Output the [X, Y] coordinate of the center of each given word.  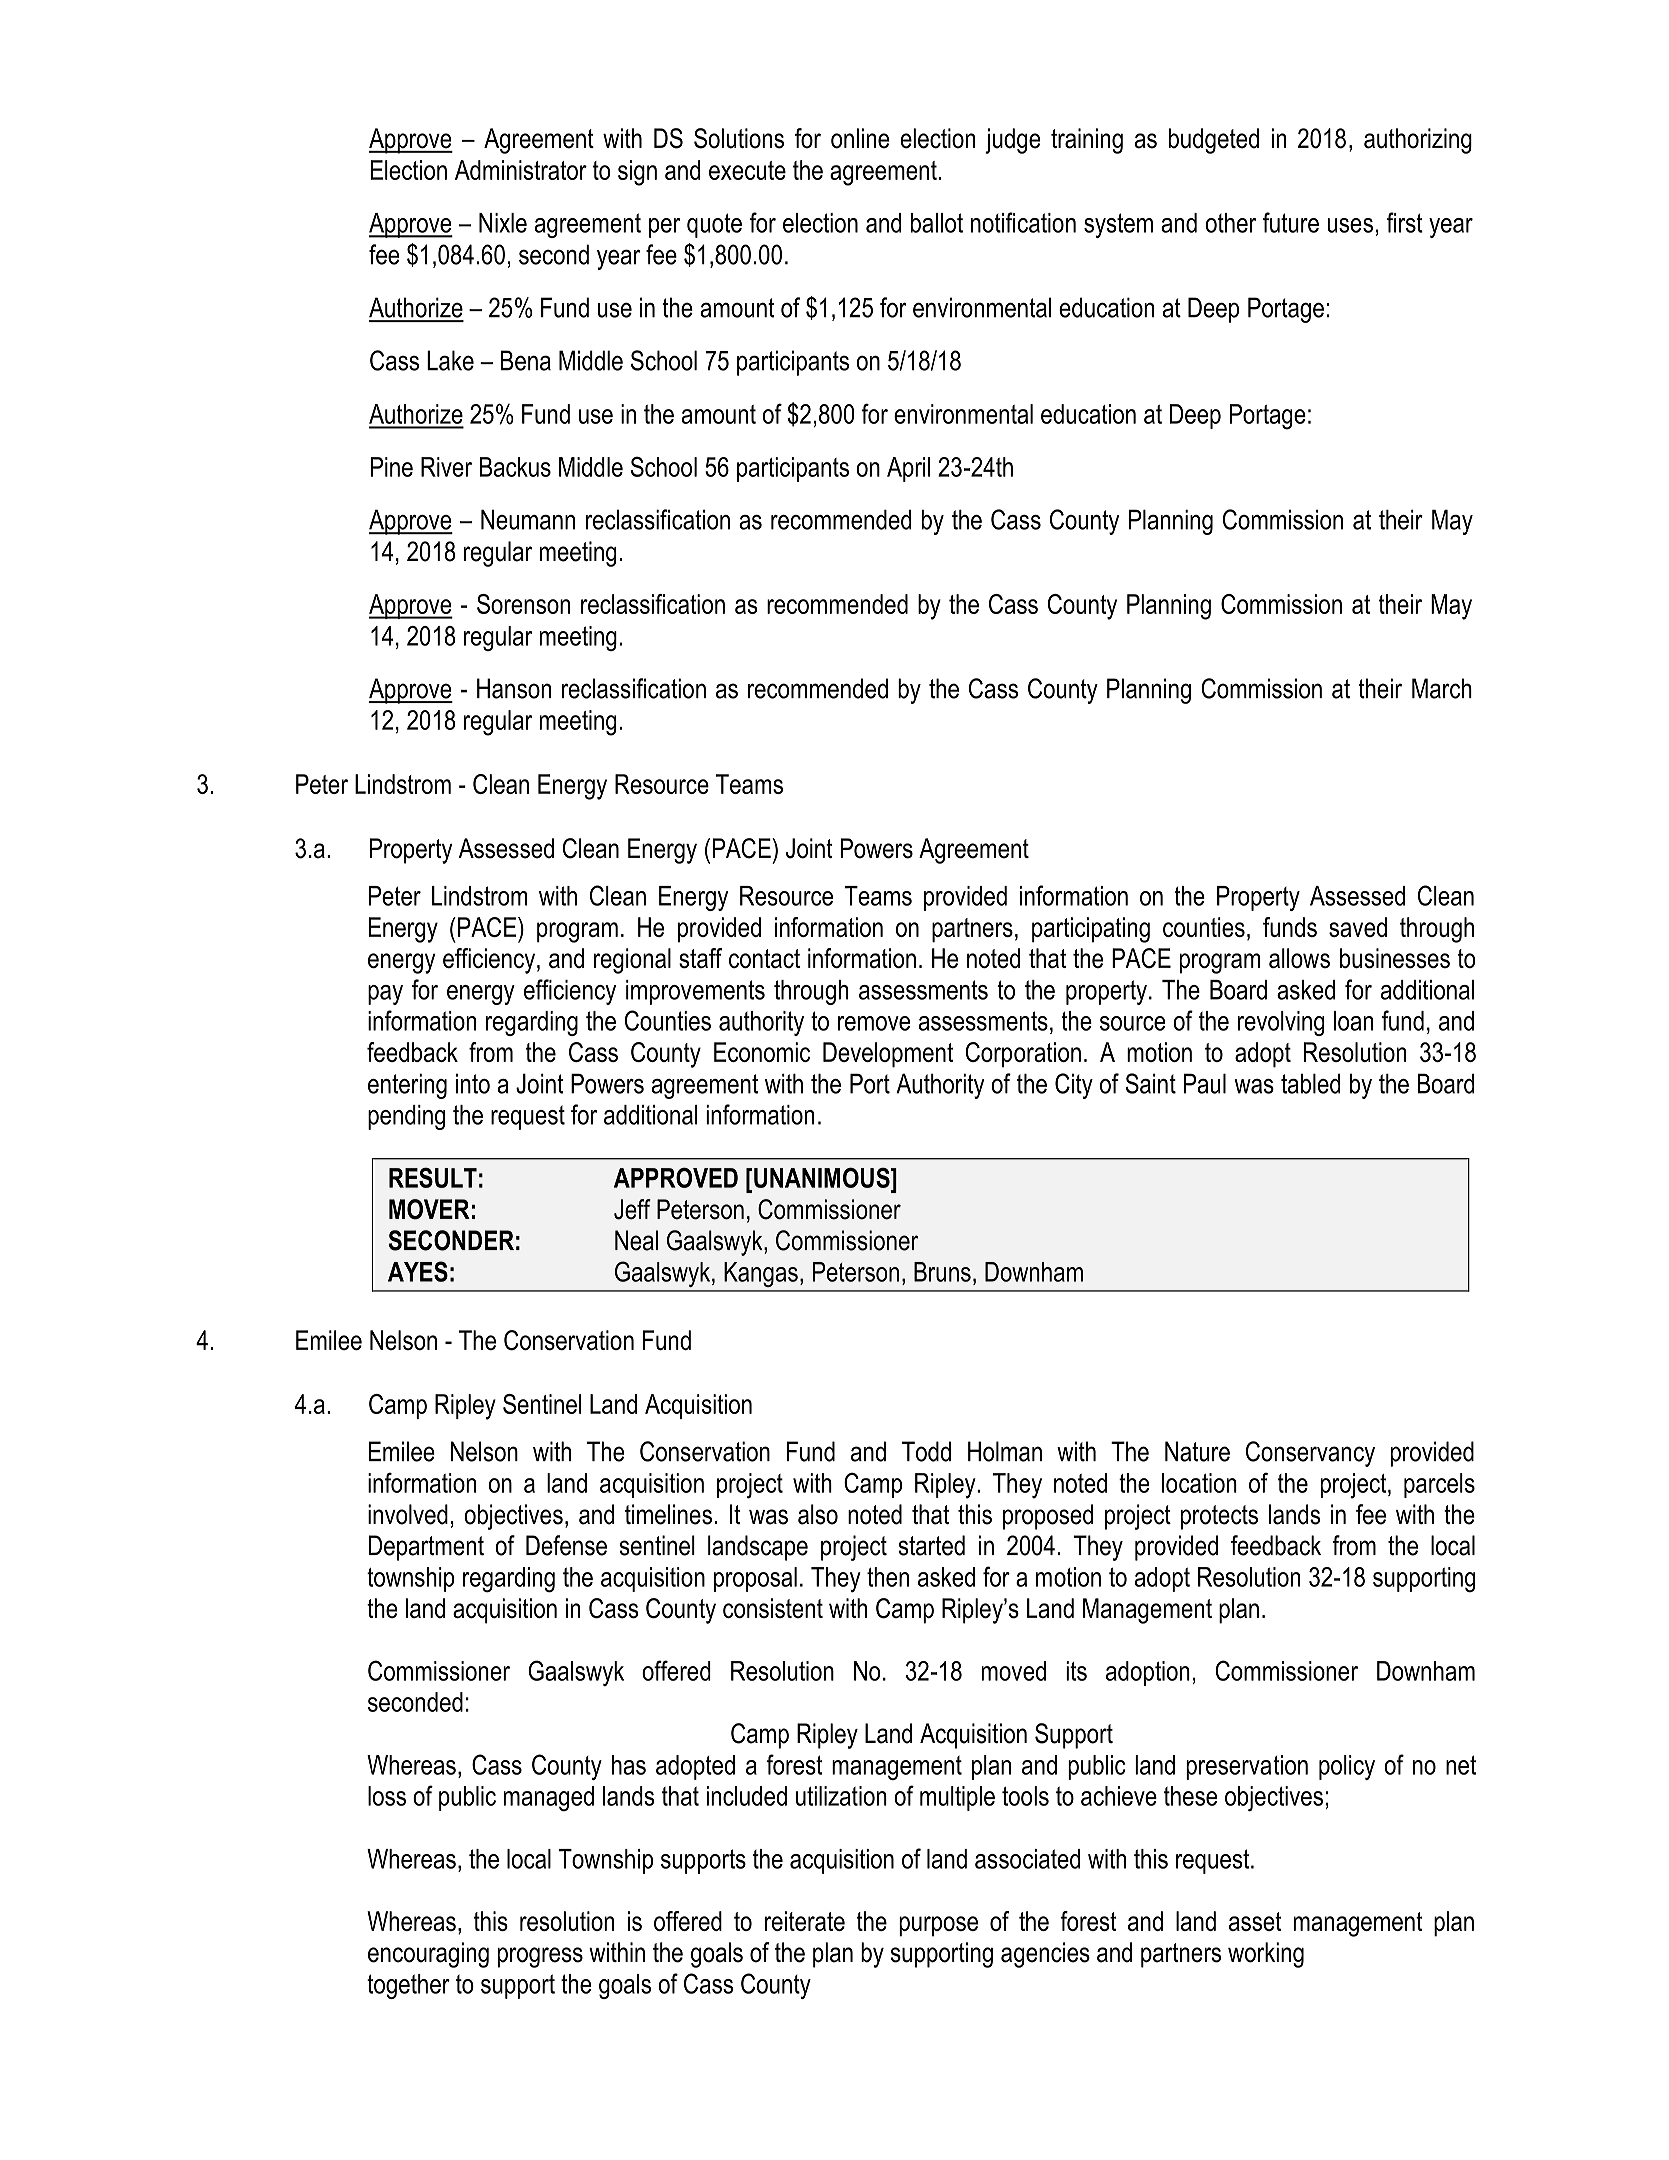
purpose [938, 1926]
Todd [926, 1451]
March [1442, 688]
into [473, 1083]
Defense [566, 1545]
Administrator [521, 170]
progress [540, 1957]
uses [1350, 225]
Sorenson [523, 604]
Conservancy [1310, 1454]
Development [888, 1055]
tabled [1311, 1083]
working [1266, 1955]
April [908, 469]
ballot [937, 223]
